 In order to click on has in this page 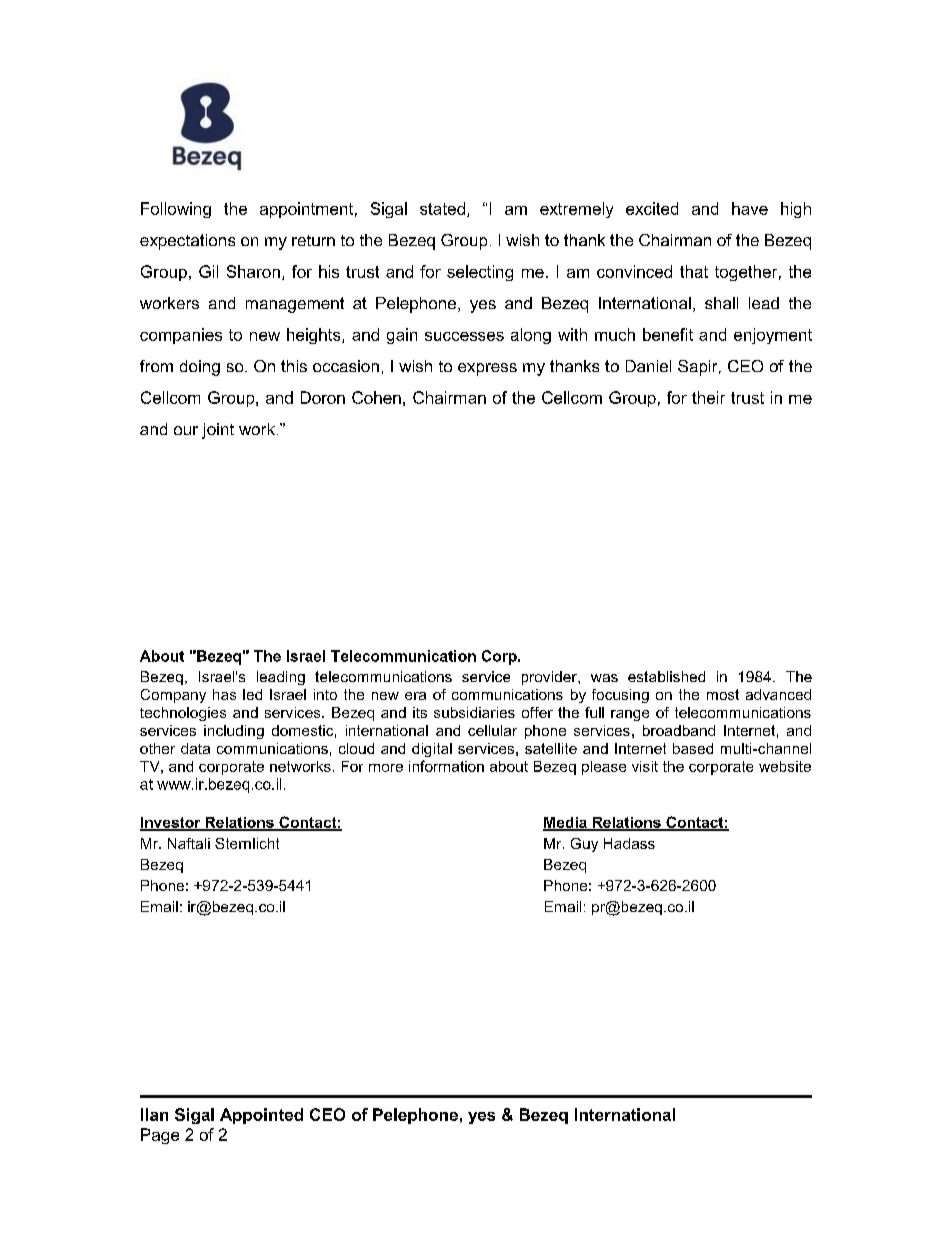, I will do `click(224, 694)`.
